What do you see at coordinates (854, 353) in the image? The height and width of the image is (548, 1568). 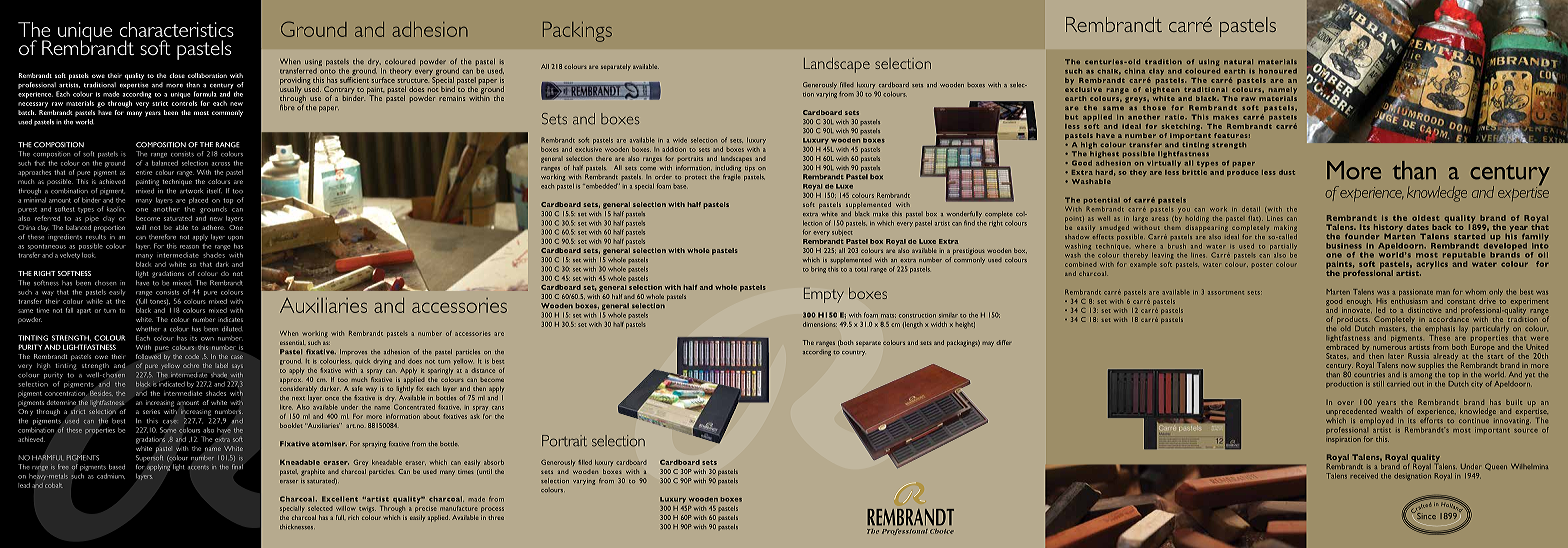 I see `country` at bounding box center [854, 353].
